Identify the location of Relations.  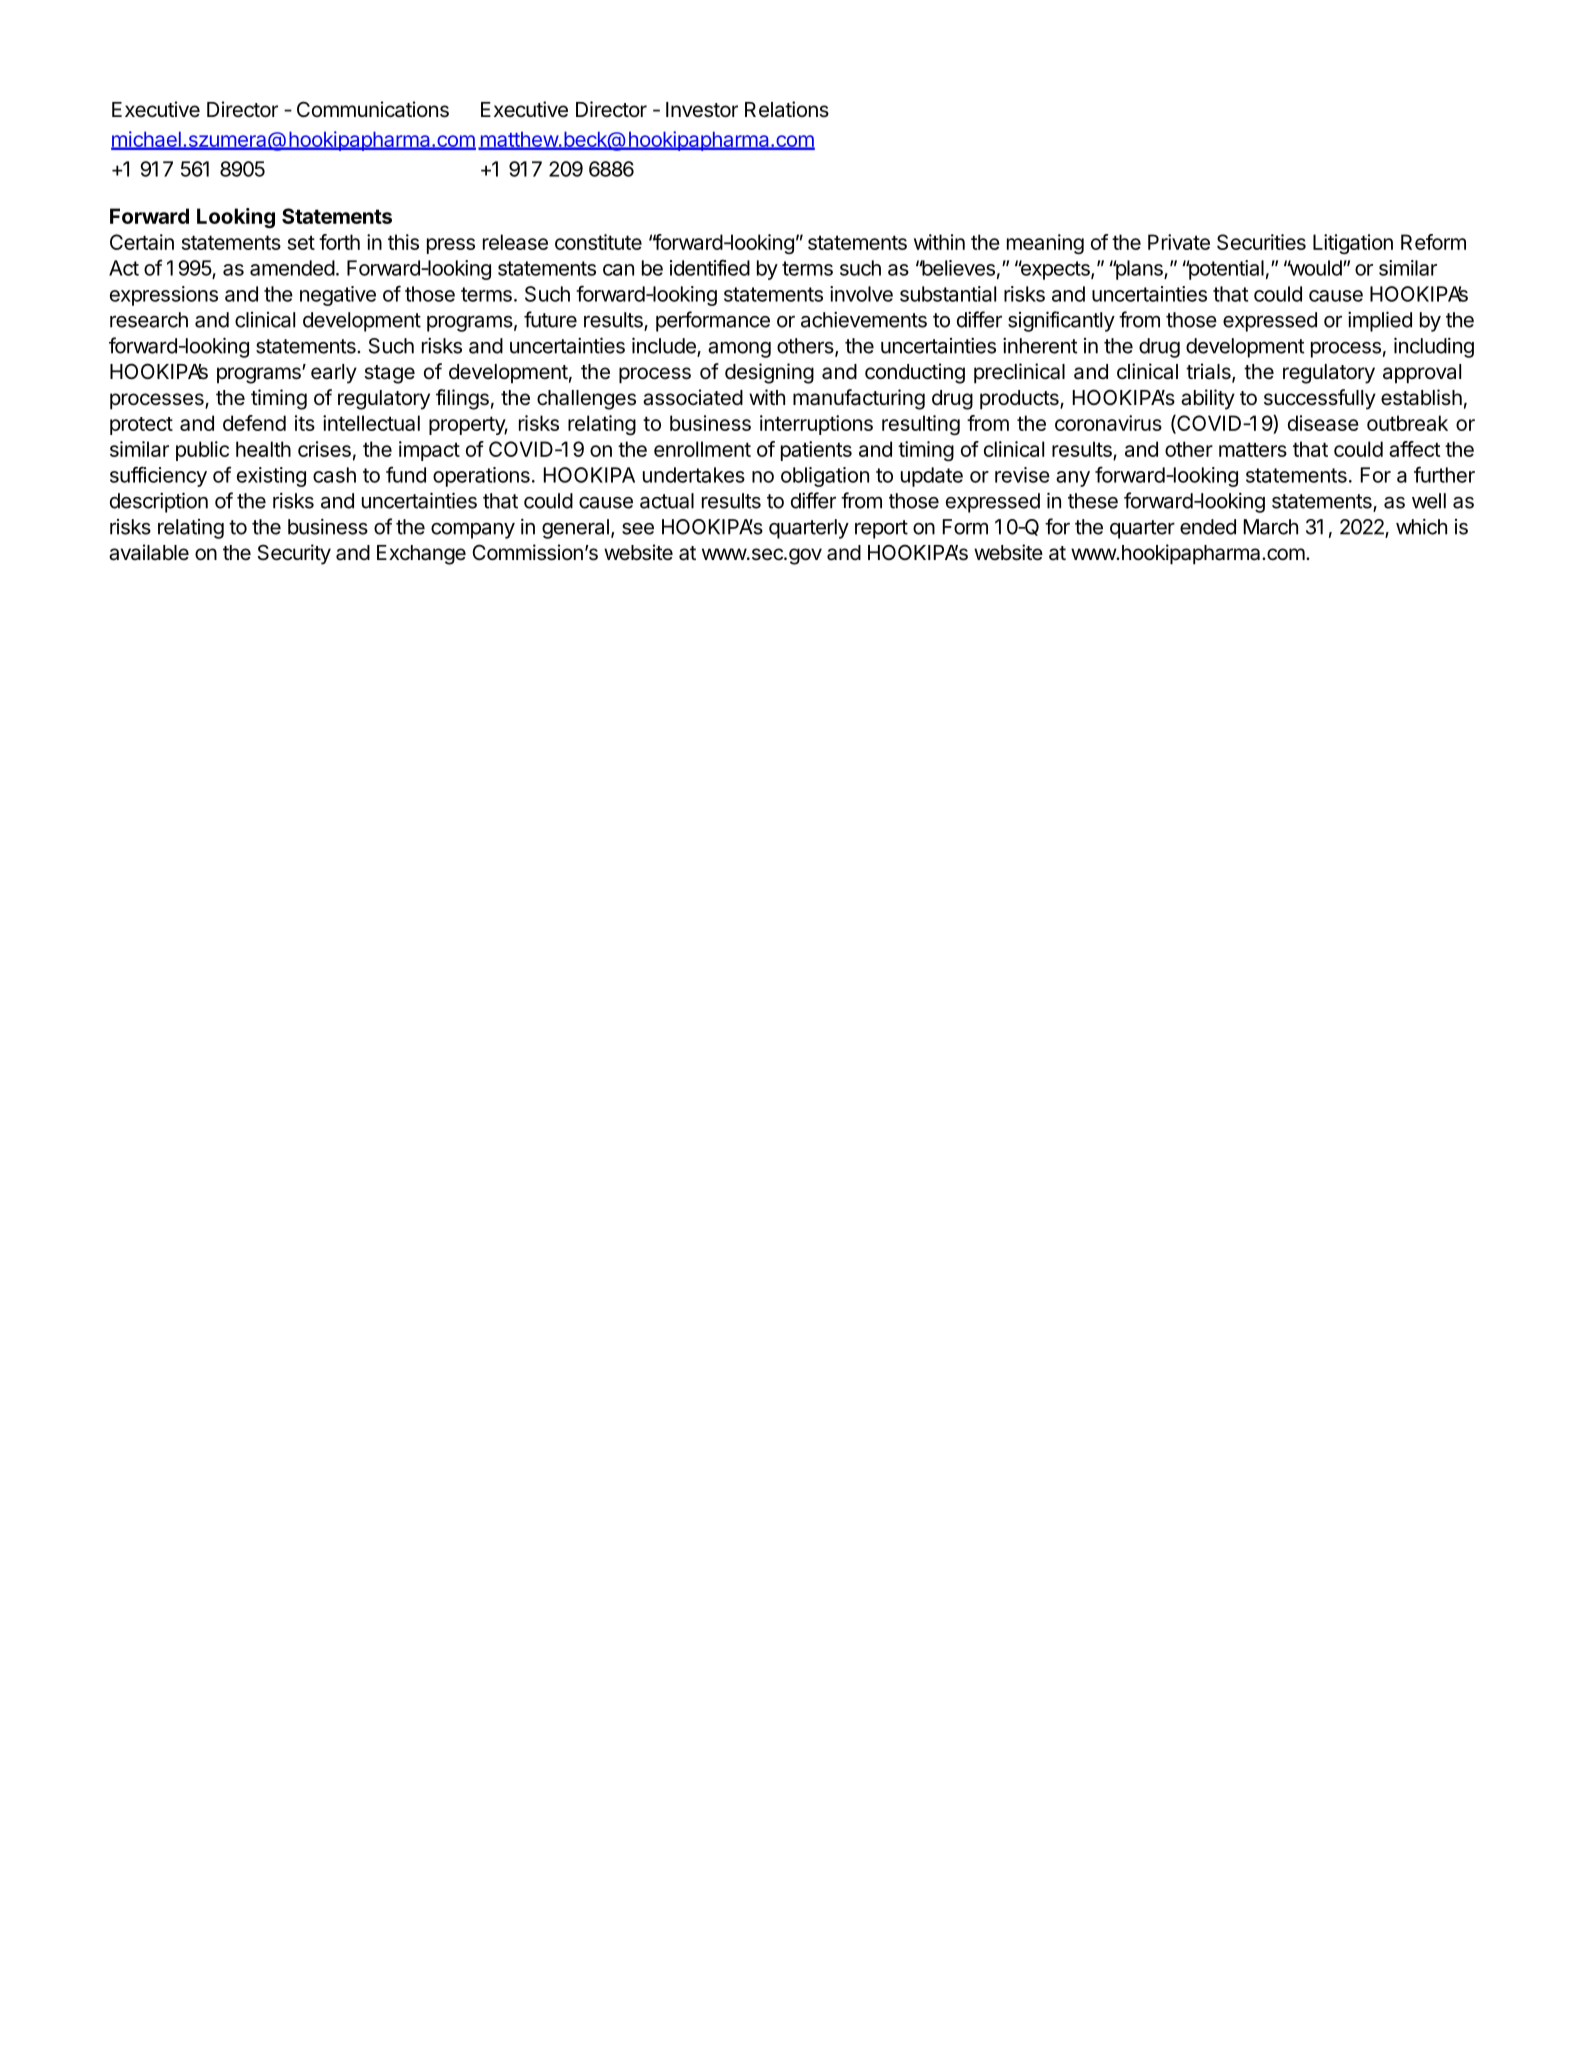
(787, 109).
